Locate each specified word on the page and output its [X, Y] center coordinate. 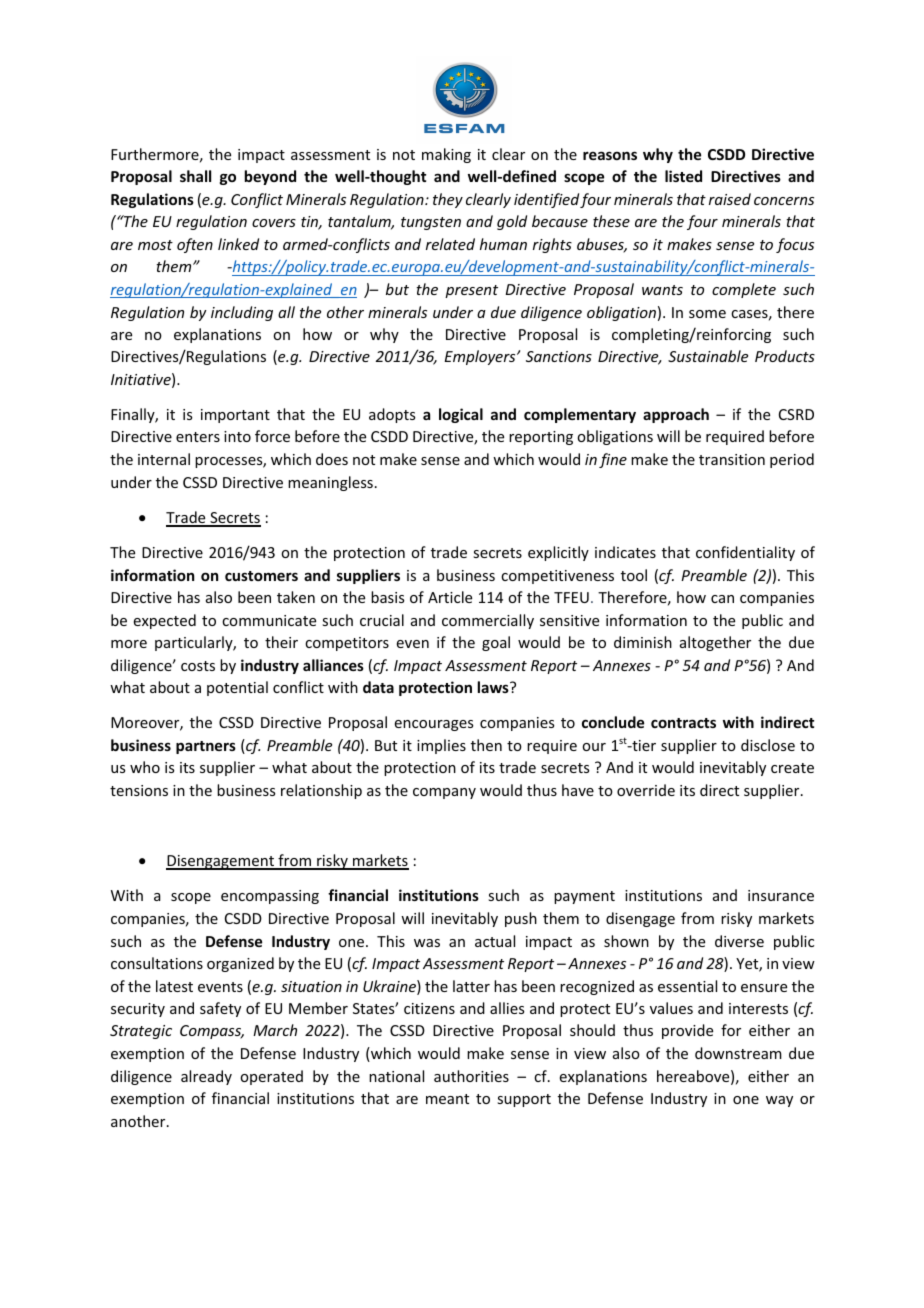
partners [206, 747]
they [448, 200]
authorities [471, 1076]
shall [195, 176]
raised [730, 199]
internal [164, 459]
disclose [768, 745]
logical [461, 415]
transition [732, 459]
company [444, 793]
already [206, 1077]
